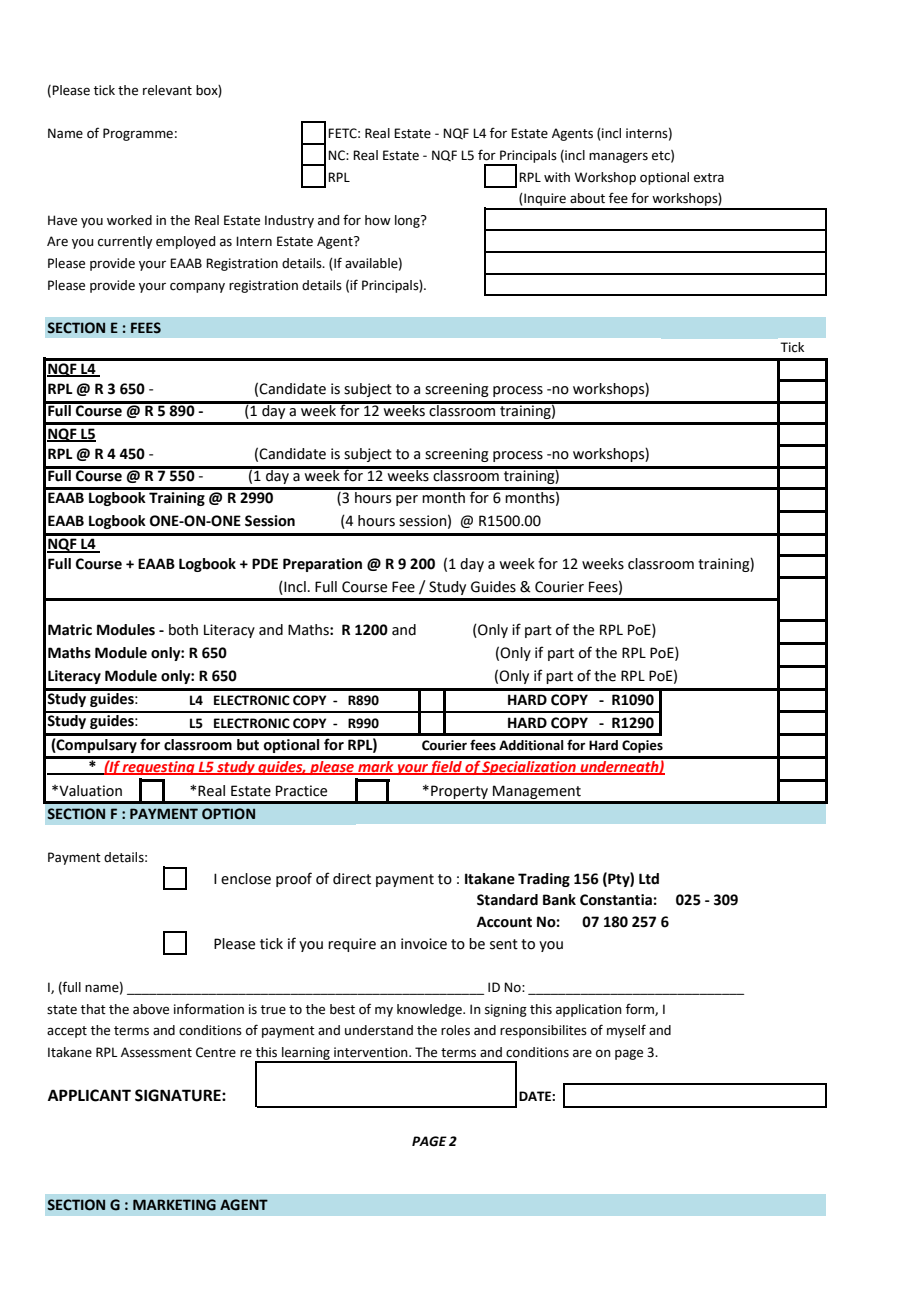  What do you see at coordinates (246, 879) in the screenshot?
I see `enclose` at bounding box center [246, 879].
